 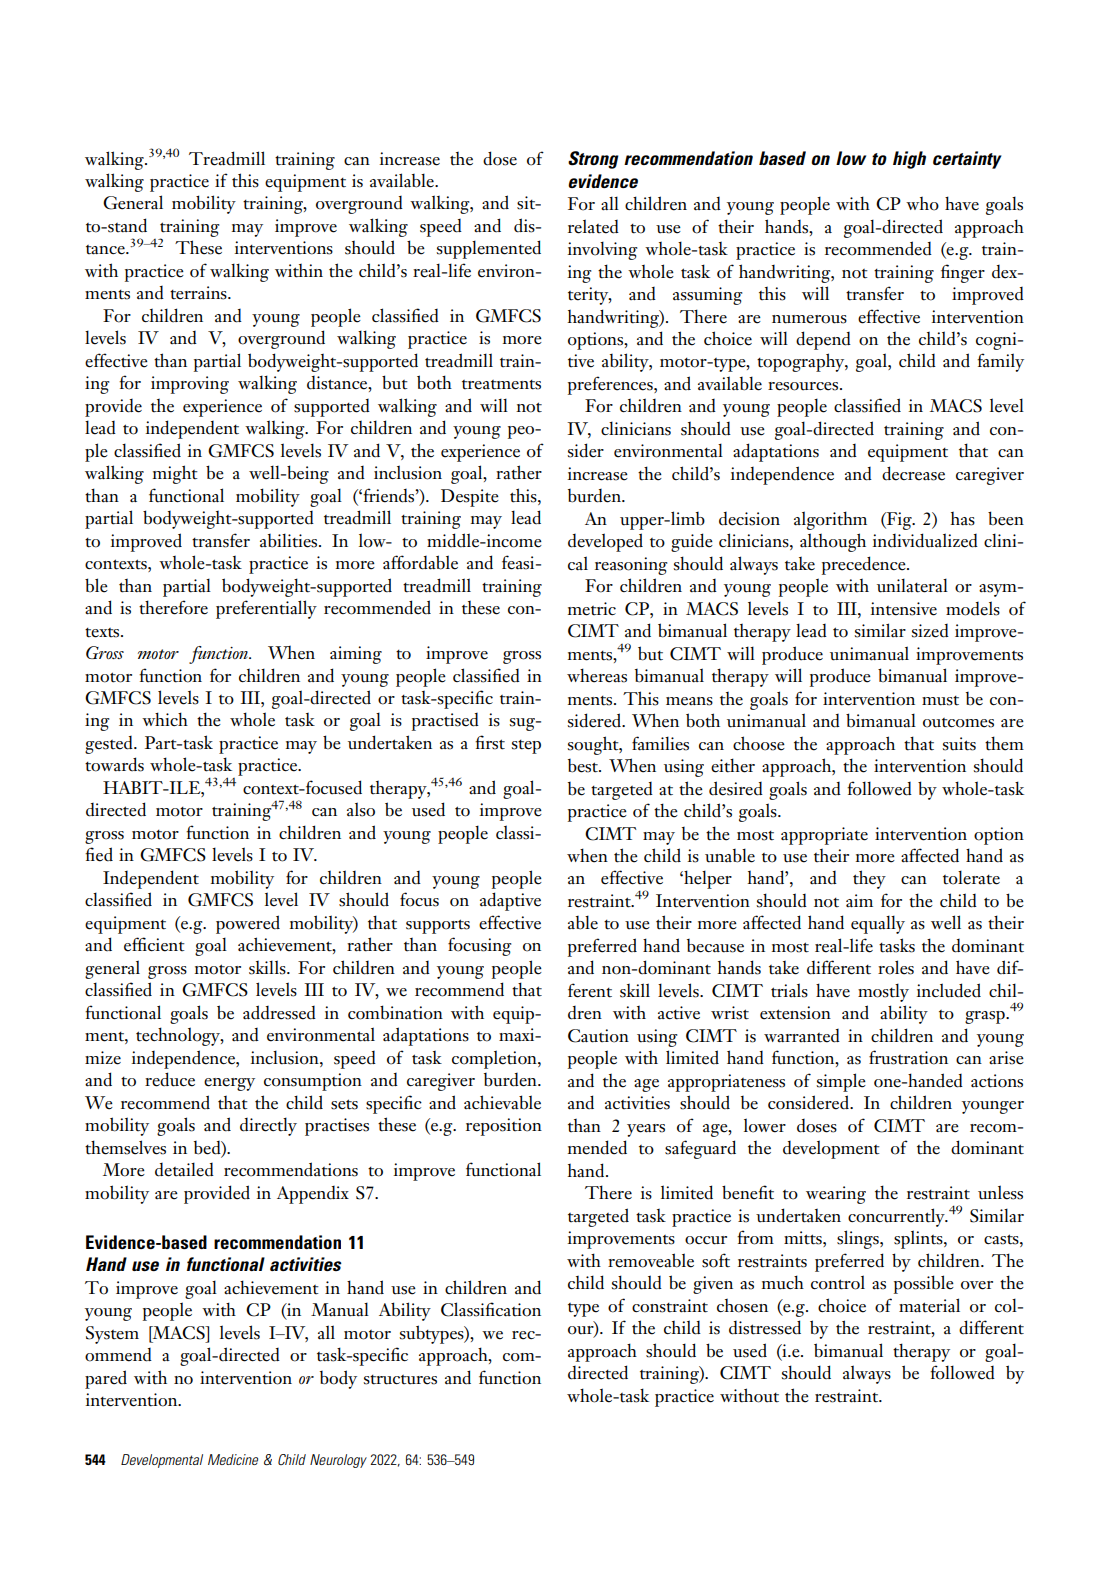 I want to click on related, so click(x=593, y=226).
